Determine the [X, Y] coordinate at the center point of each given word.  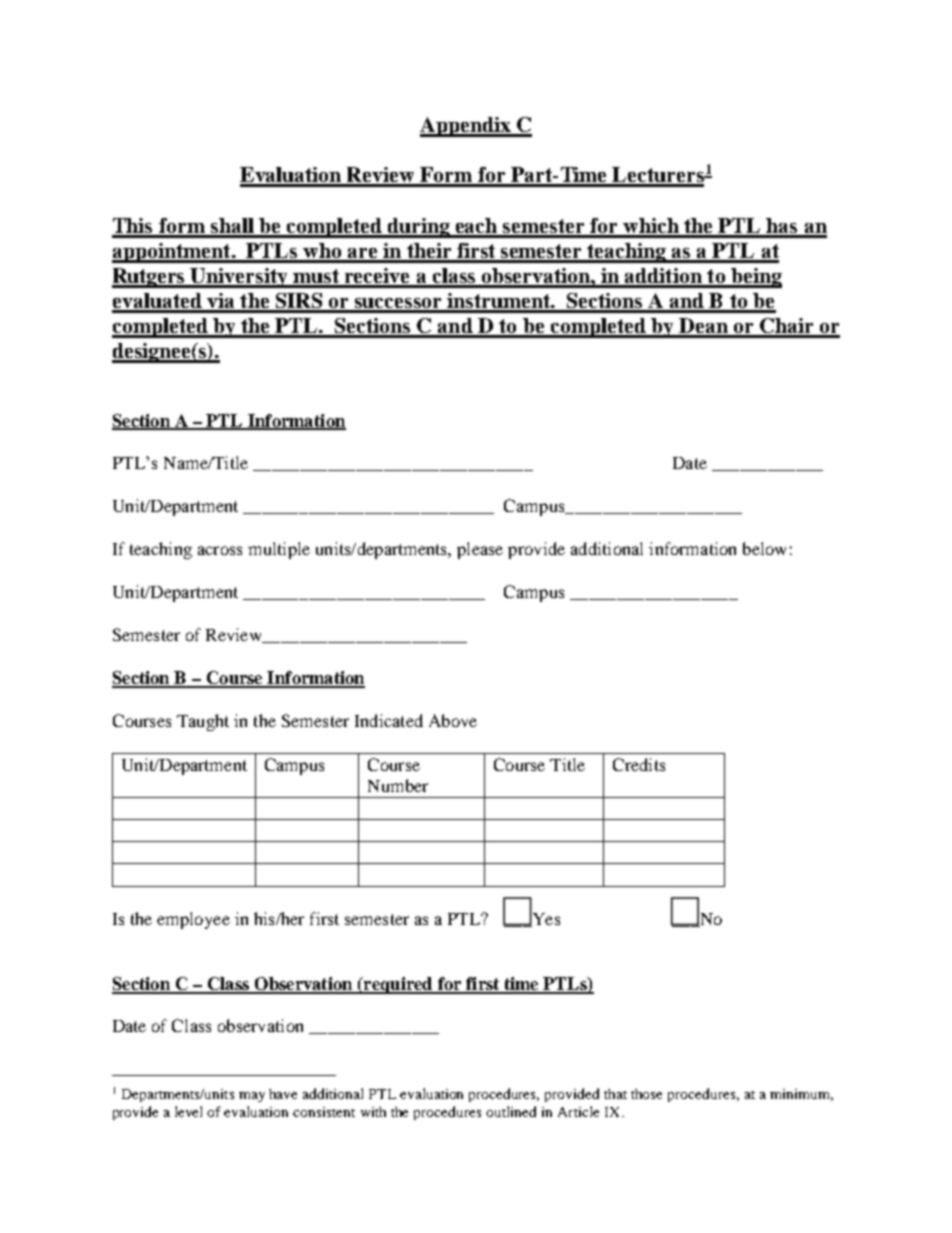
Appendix [466, 127]
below [764, 548]
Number [398, 785]
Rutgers [150, 278]
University [239, 278]
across [220, 550]
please [480, 550]
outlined [511, 1111]
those [646, 1094]
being [755, 278]
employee [193, 920]
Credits [639, 764]
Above [453, 720]
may [252, 1097]
